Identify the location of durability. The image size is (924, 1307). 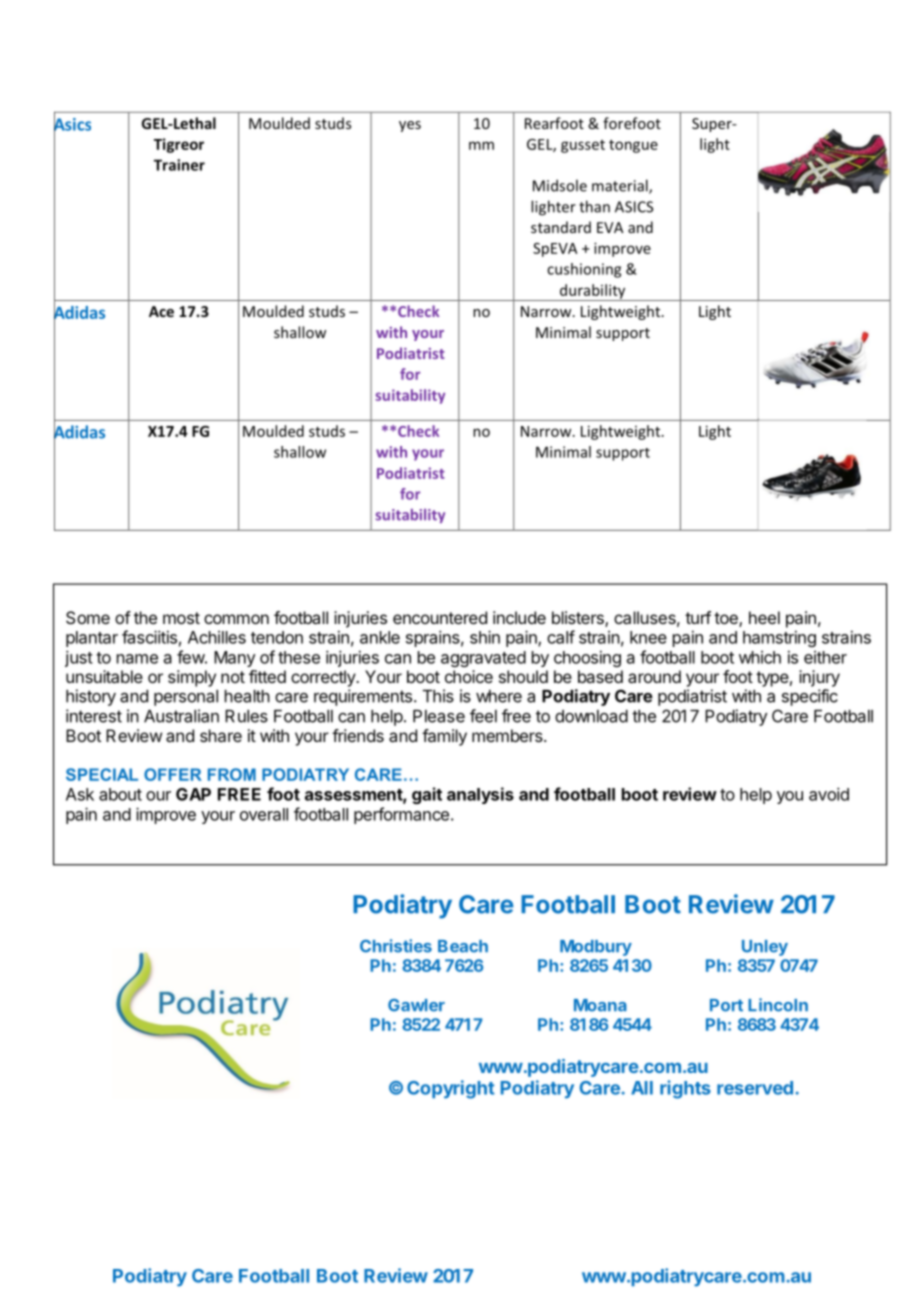
(593, 292).
